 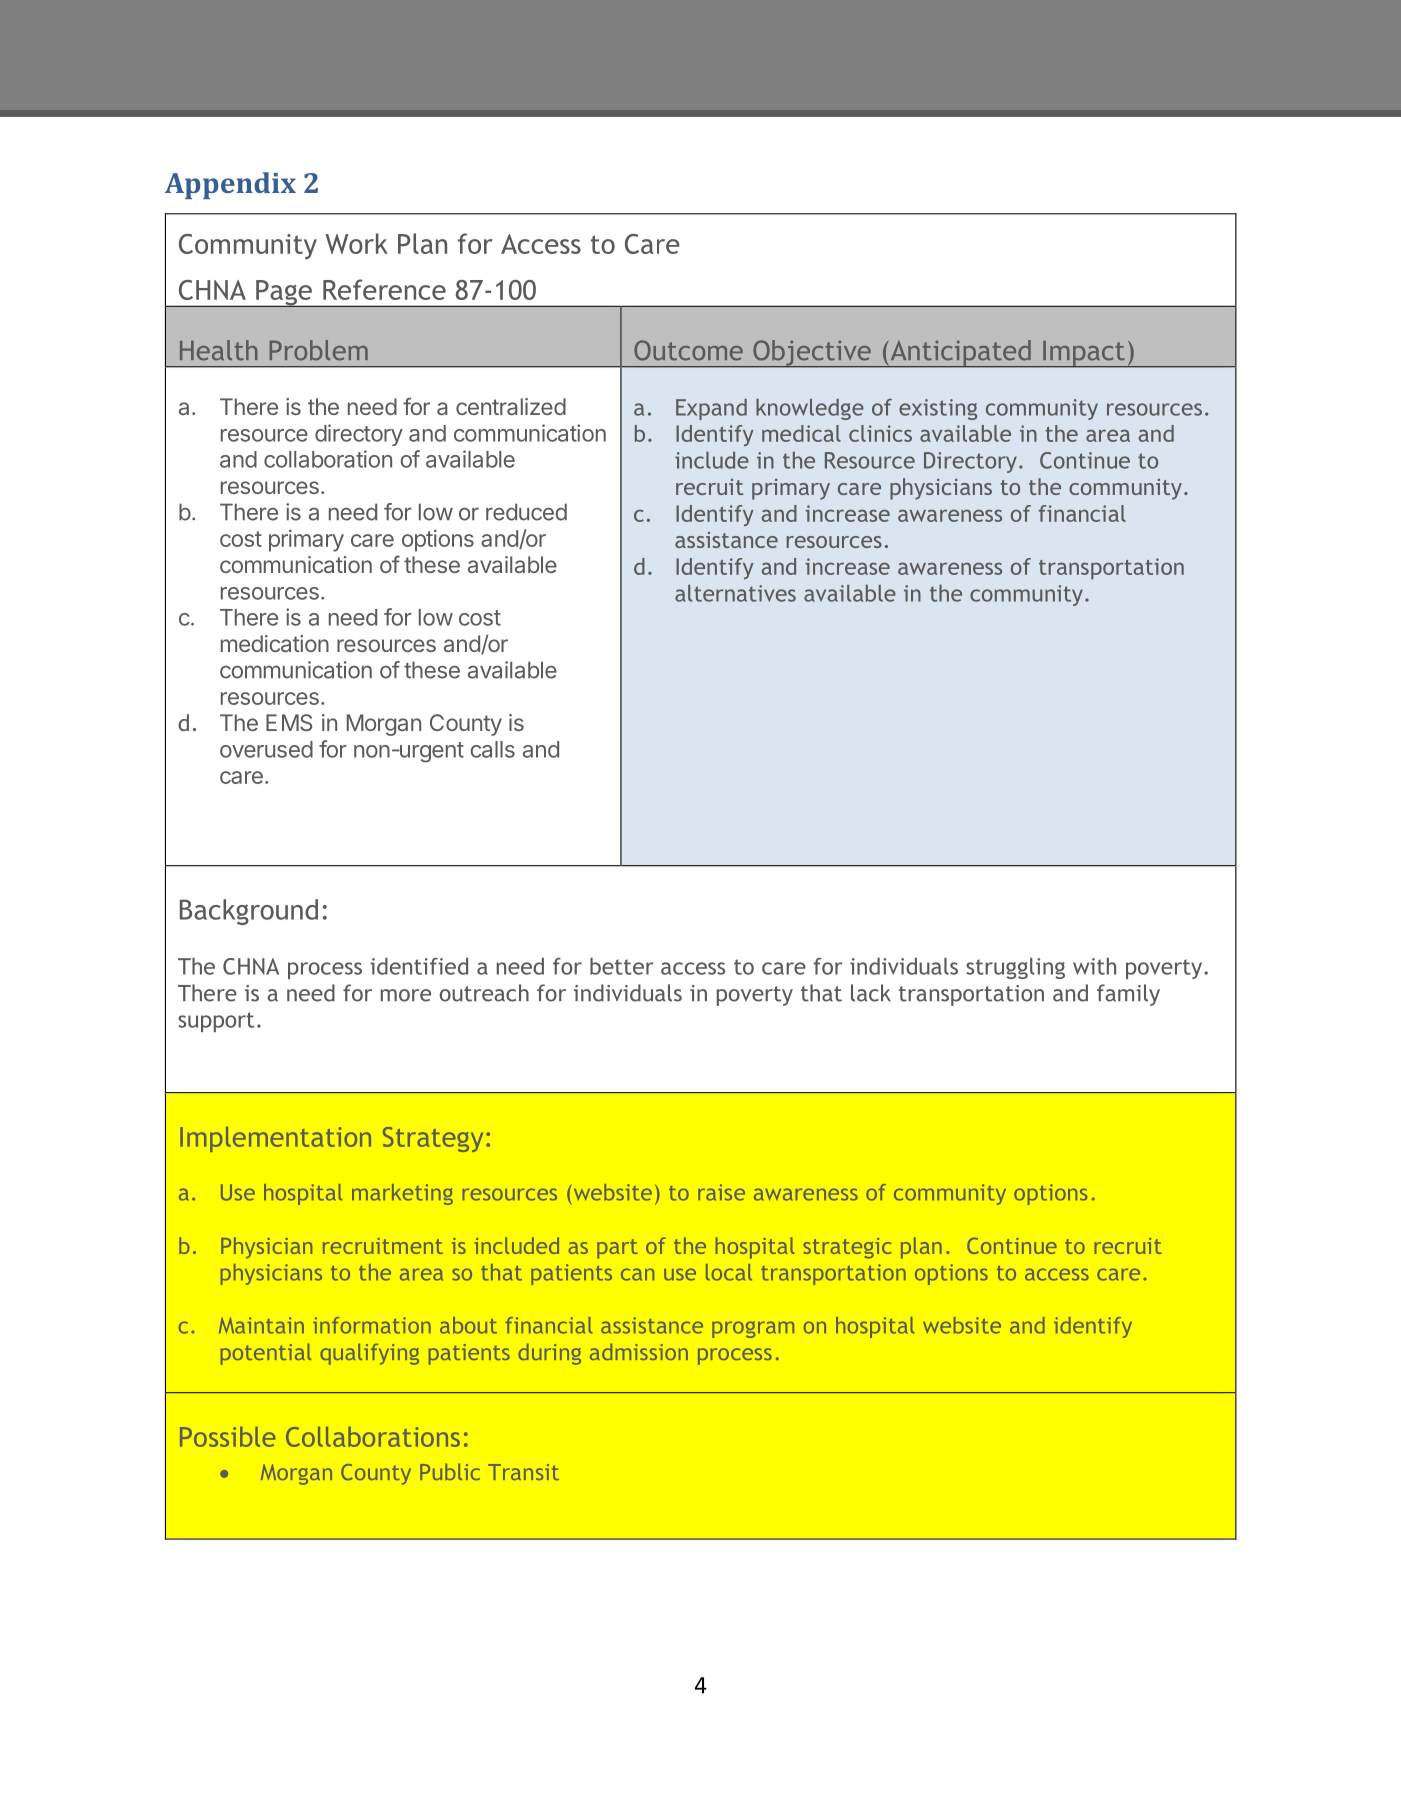 What do you see at coordinates (356, 243) in the page?
I see `Work` at bounding box center [356, 243].
